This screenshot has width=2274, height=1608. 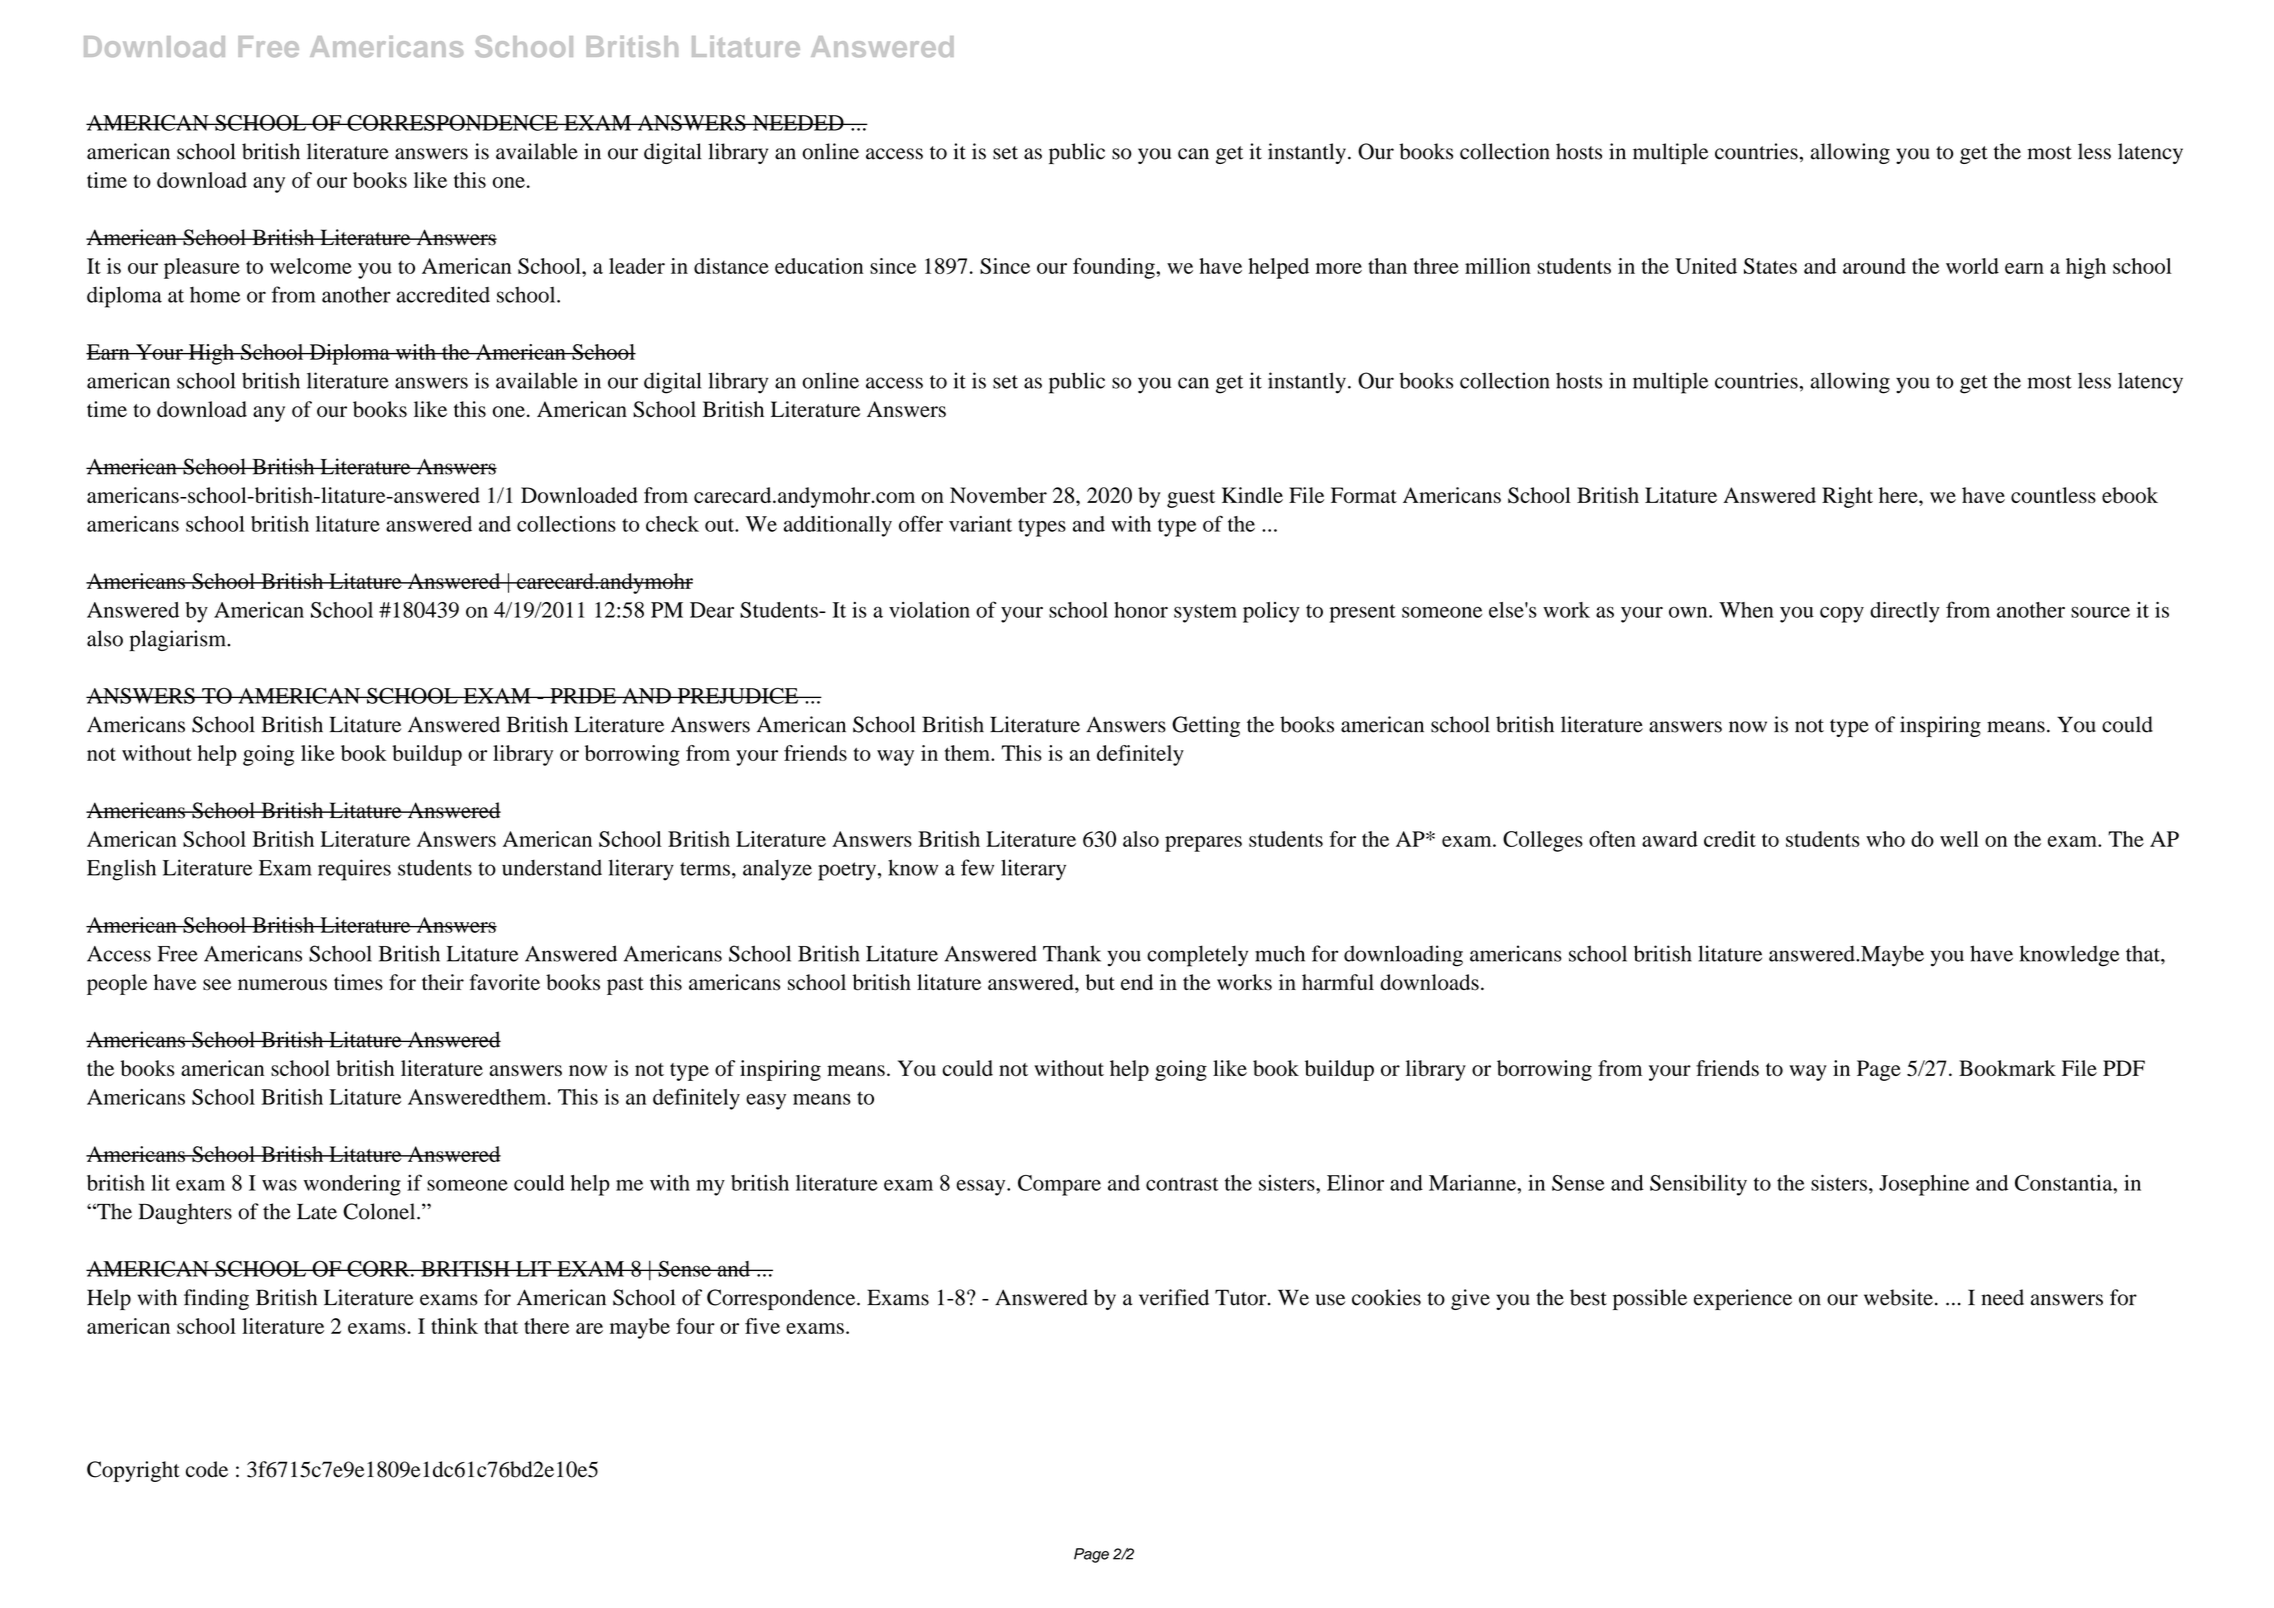 I want to click on welcome, so click(x=311, y=266).
